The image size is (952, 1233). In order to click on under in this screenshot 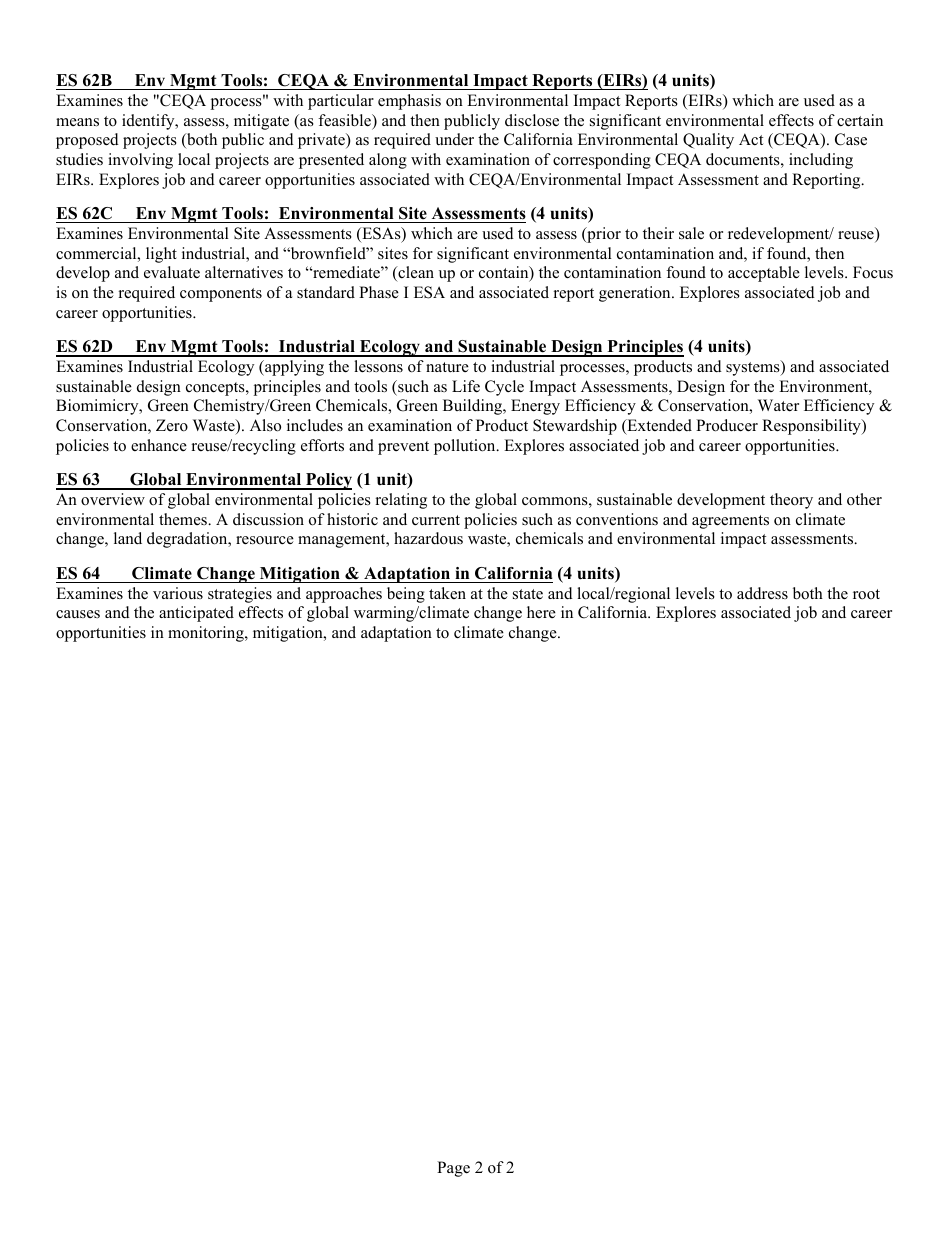, I will do `click(454, 139)`.
